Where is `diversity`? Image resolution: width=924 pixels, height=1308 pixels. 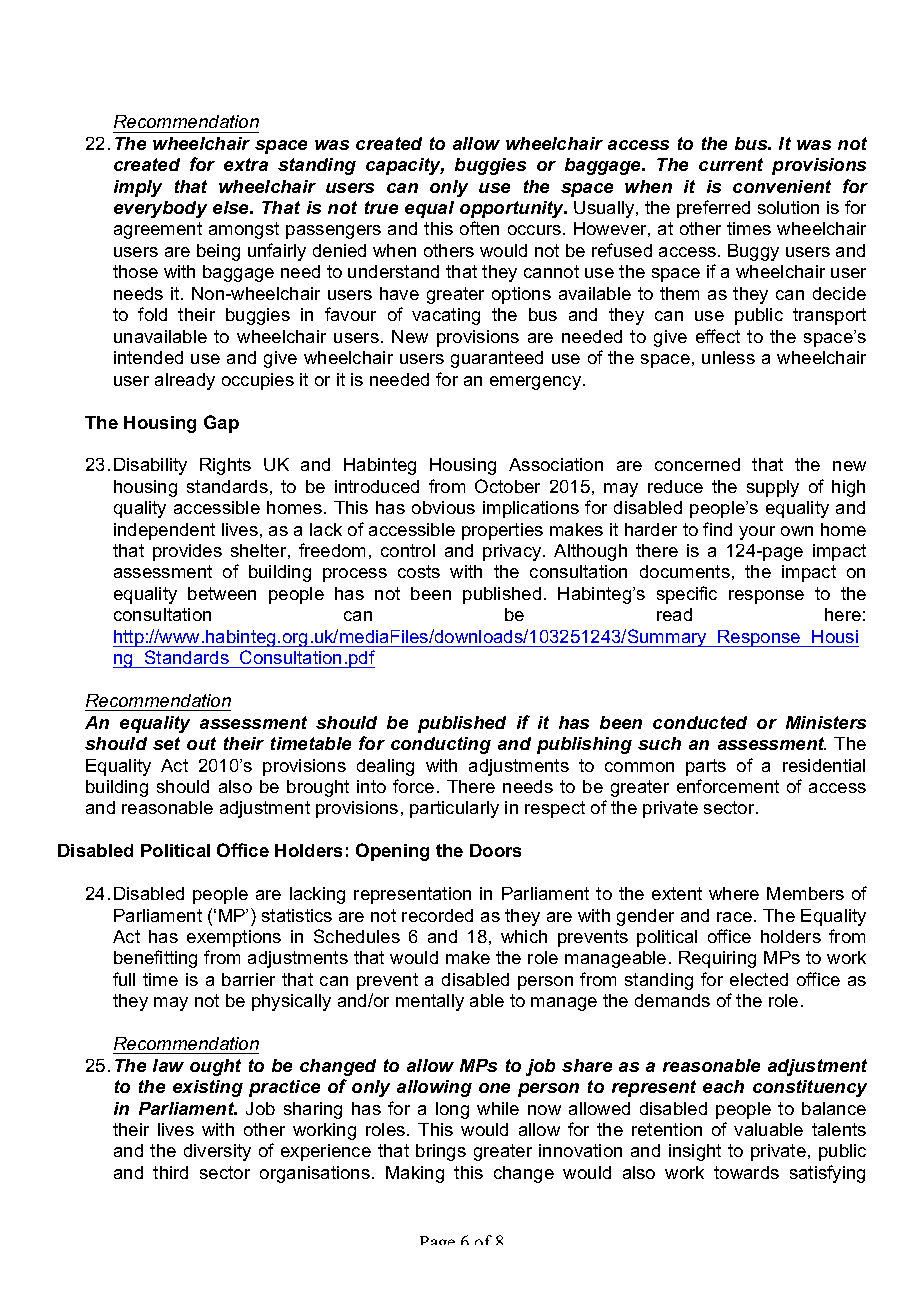
diversity is located at coordinates (217, 1152).
